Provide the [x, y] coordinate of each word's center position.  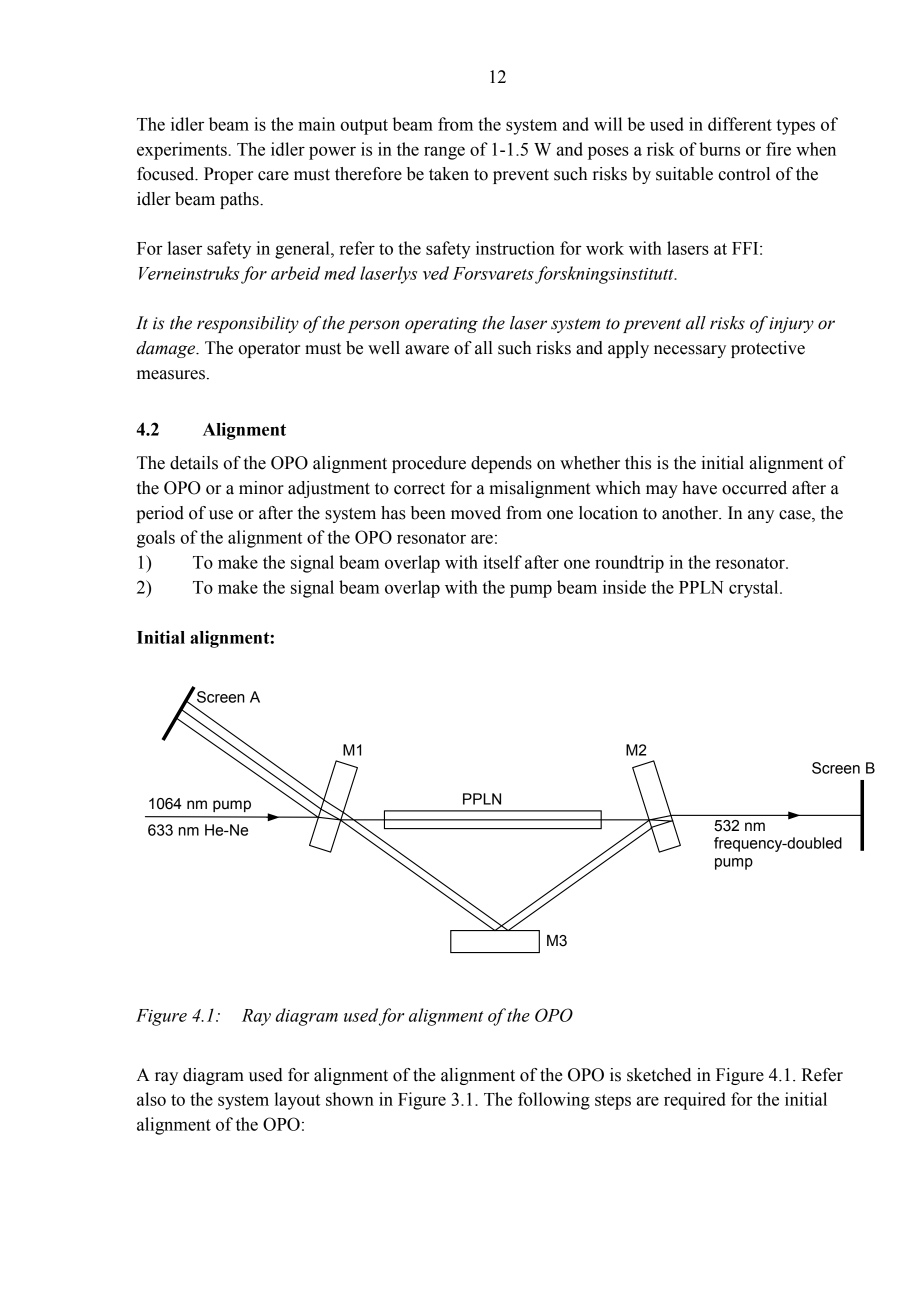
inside [624, 587]
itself [502, 562]
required [695, 1101]
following [554, 1101]
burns [719, 149]
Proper [228, 175]
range [444, 153]
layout [297, 1101]
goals [156, 539]
